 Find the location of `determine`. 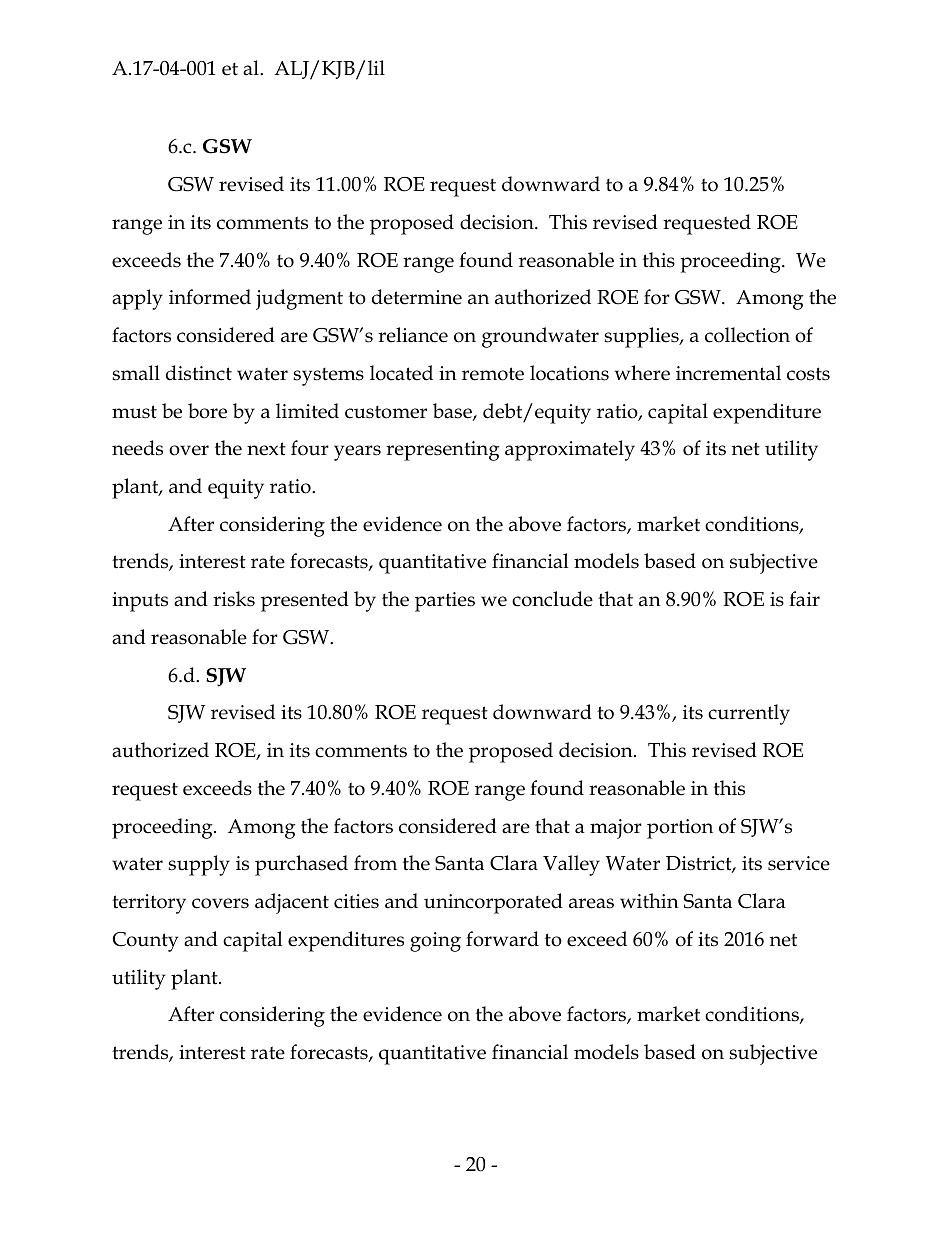

determine is located at coordinates (417, 297).
